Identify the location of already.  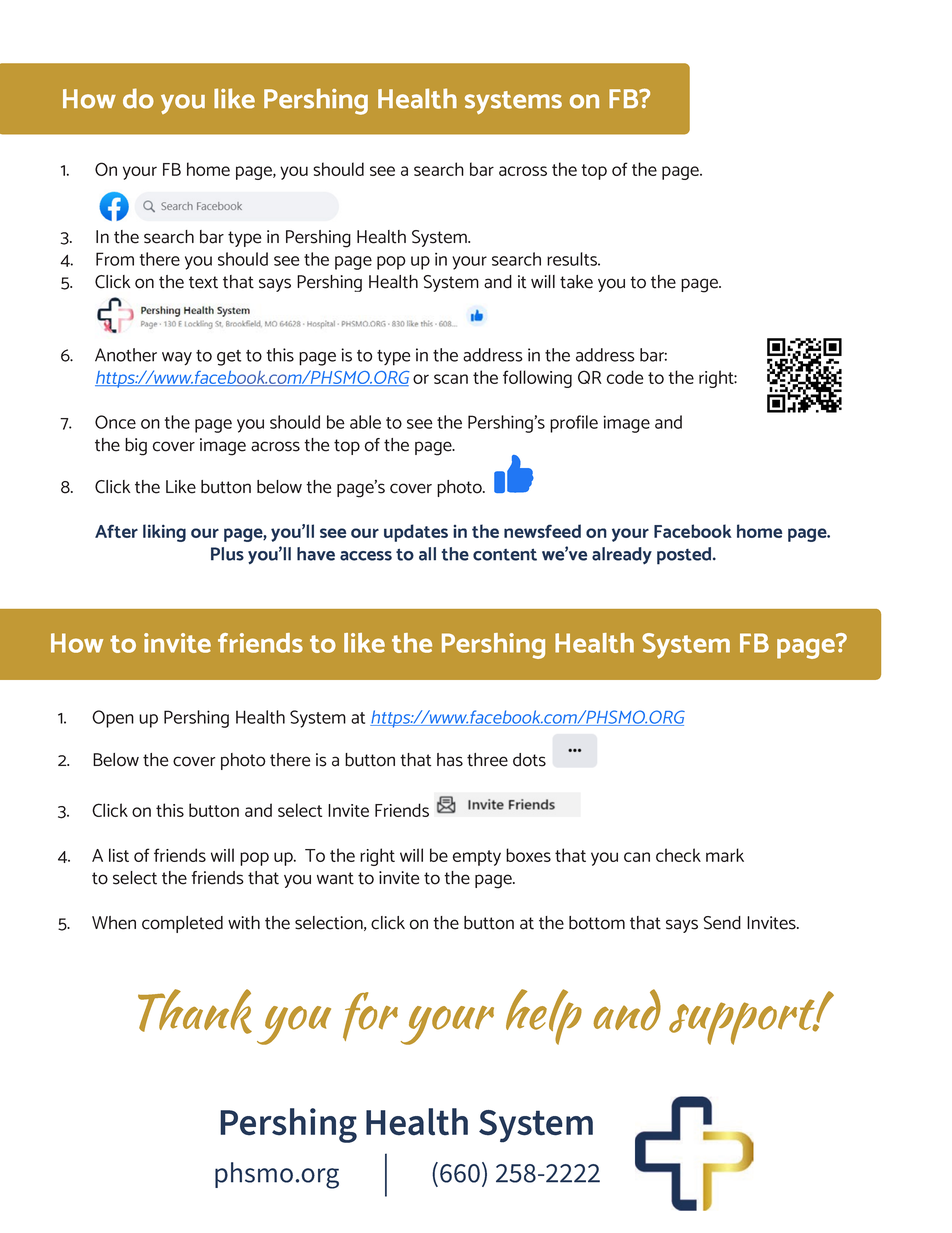
(622, 556).
